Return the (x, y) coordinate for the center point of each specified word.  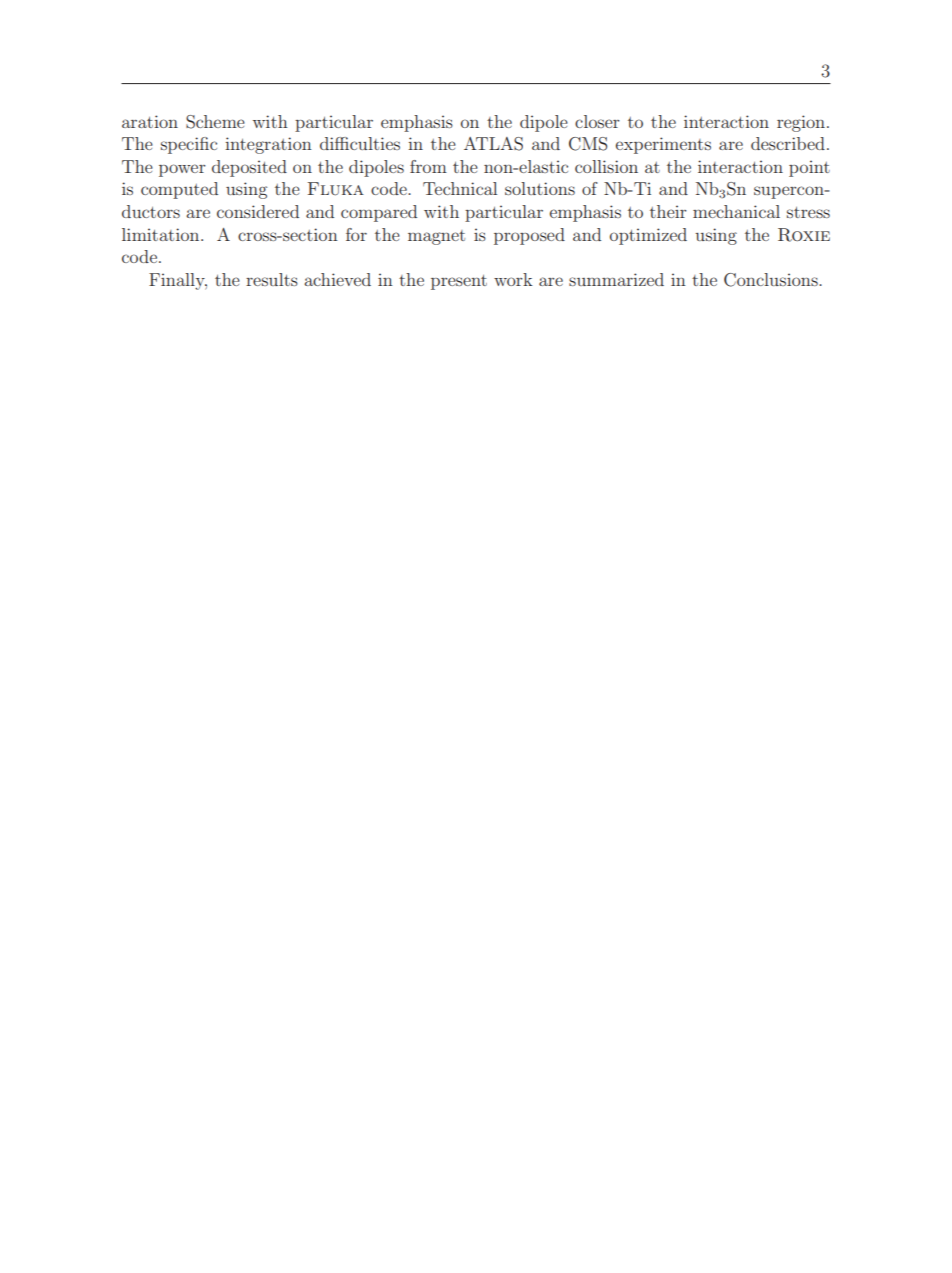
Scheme (215, 122)
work (513, 279)
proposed (529, 236)
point (809, 168)
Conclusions (772, 280)
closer (597, 121)
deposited (249, 168)
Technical (460, 188)
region (802, 123)
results (272, 279)
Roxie (804, 235)
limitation (162, 234)
